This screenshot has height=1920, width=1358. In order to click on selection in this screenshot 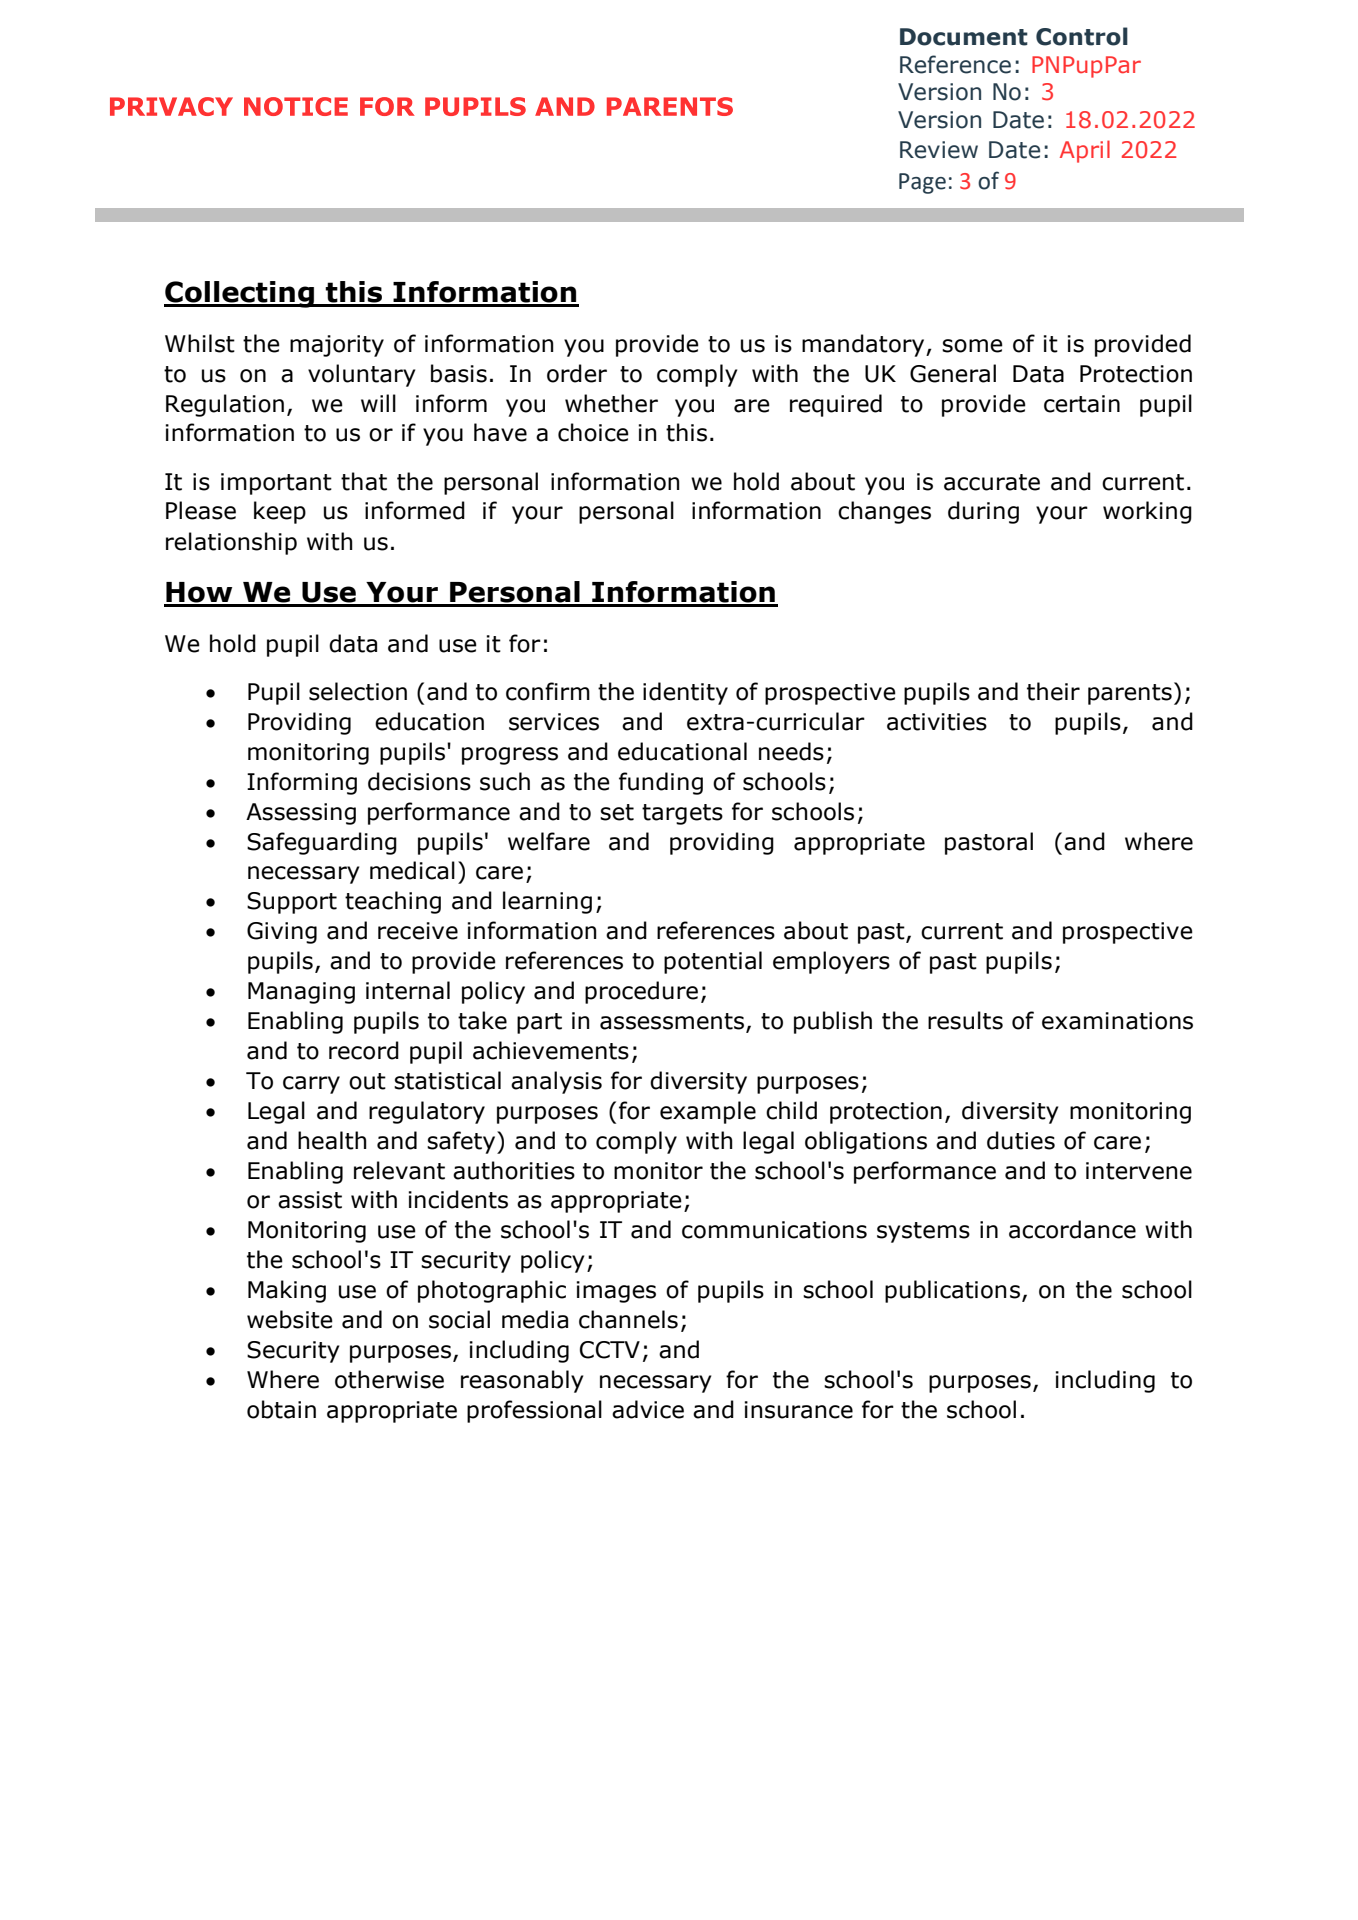, I will do `click(358, 691)`.
